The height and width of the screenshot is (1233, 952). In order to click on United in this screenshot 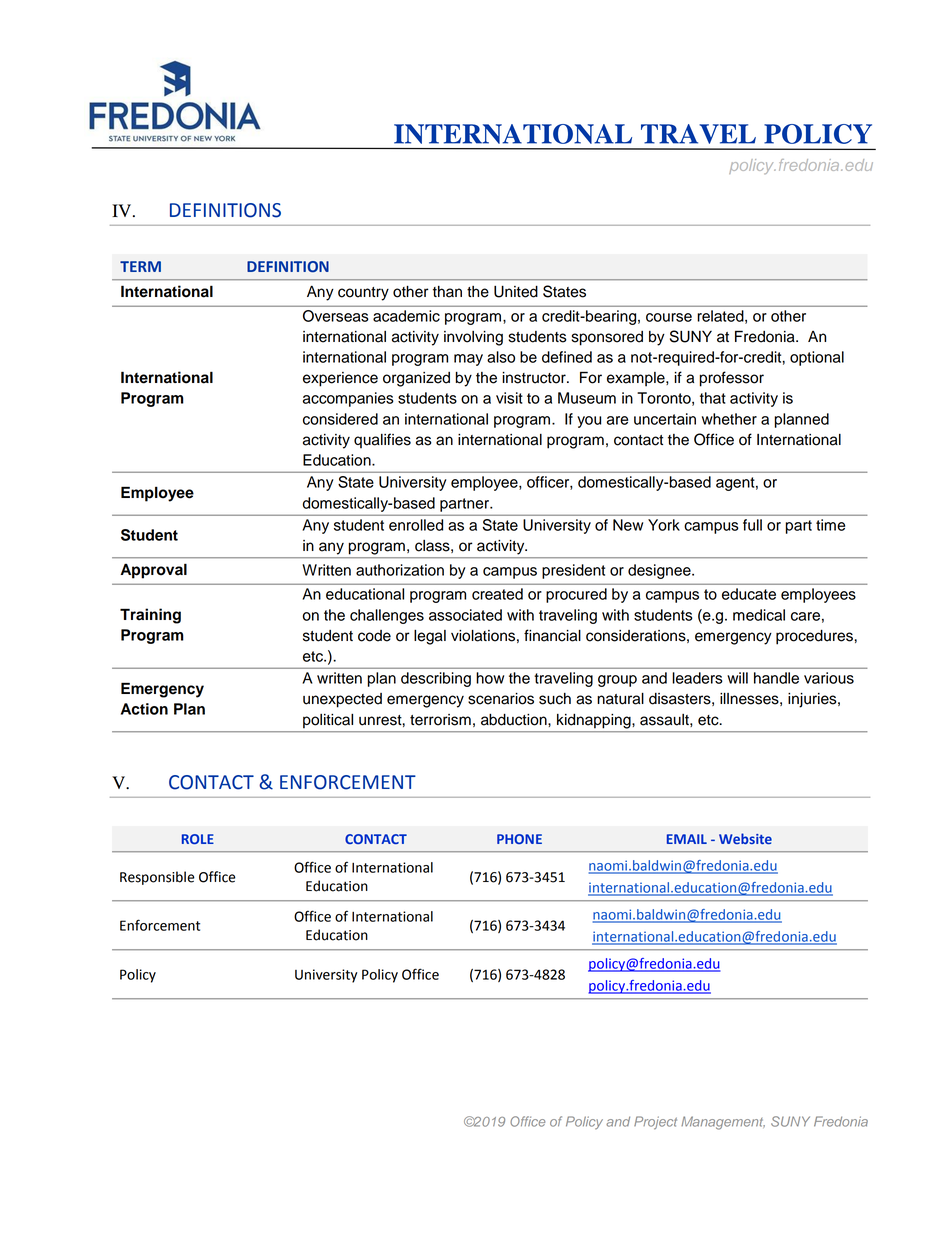, I will do `click(516, 292)`.
